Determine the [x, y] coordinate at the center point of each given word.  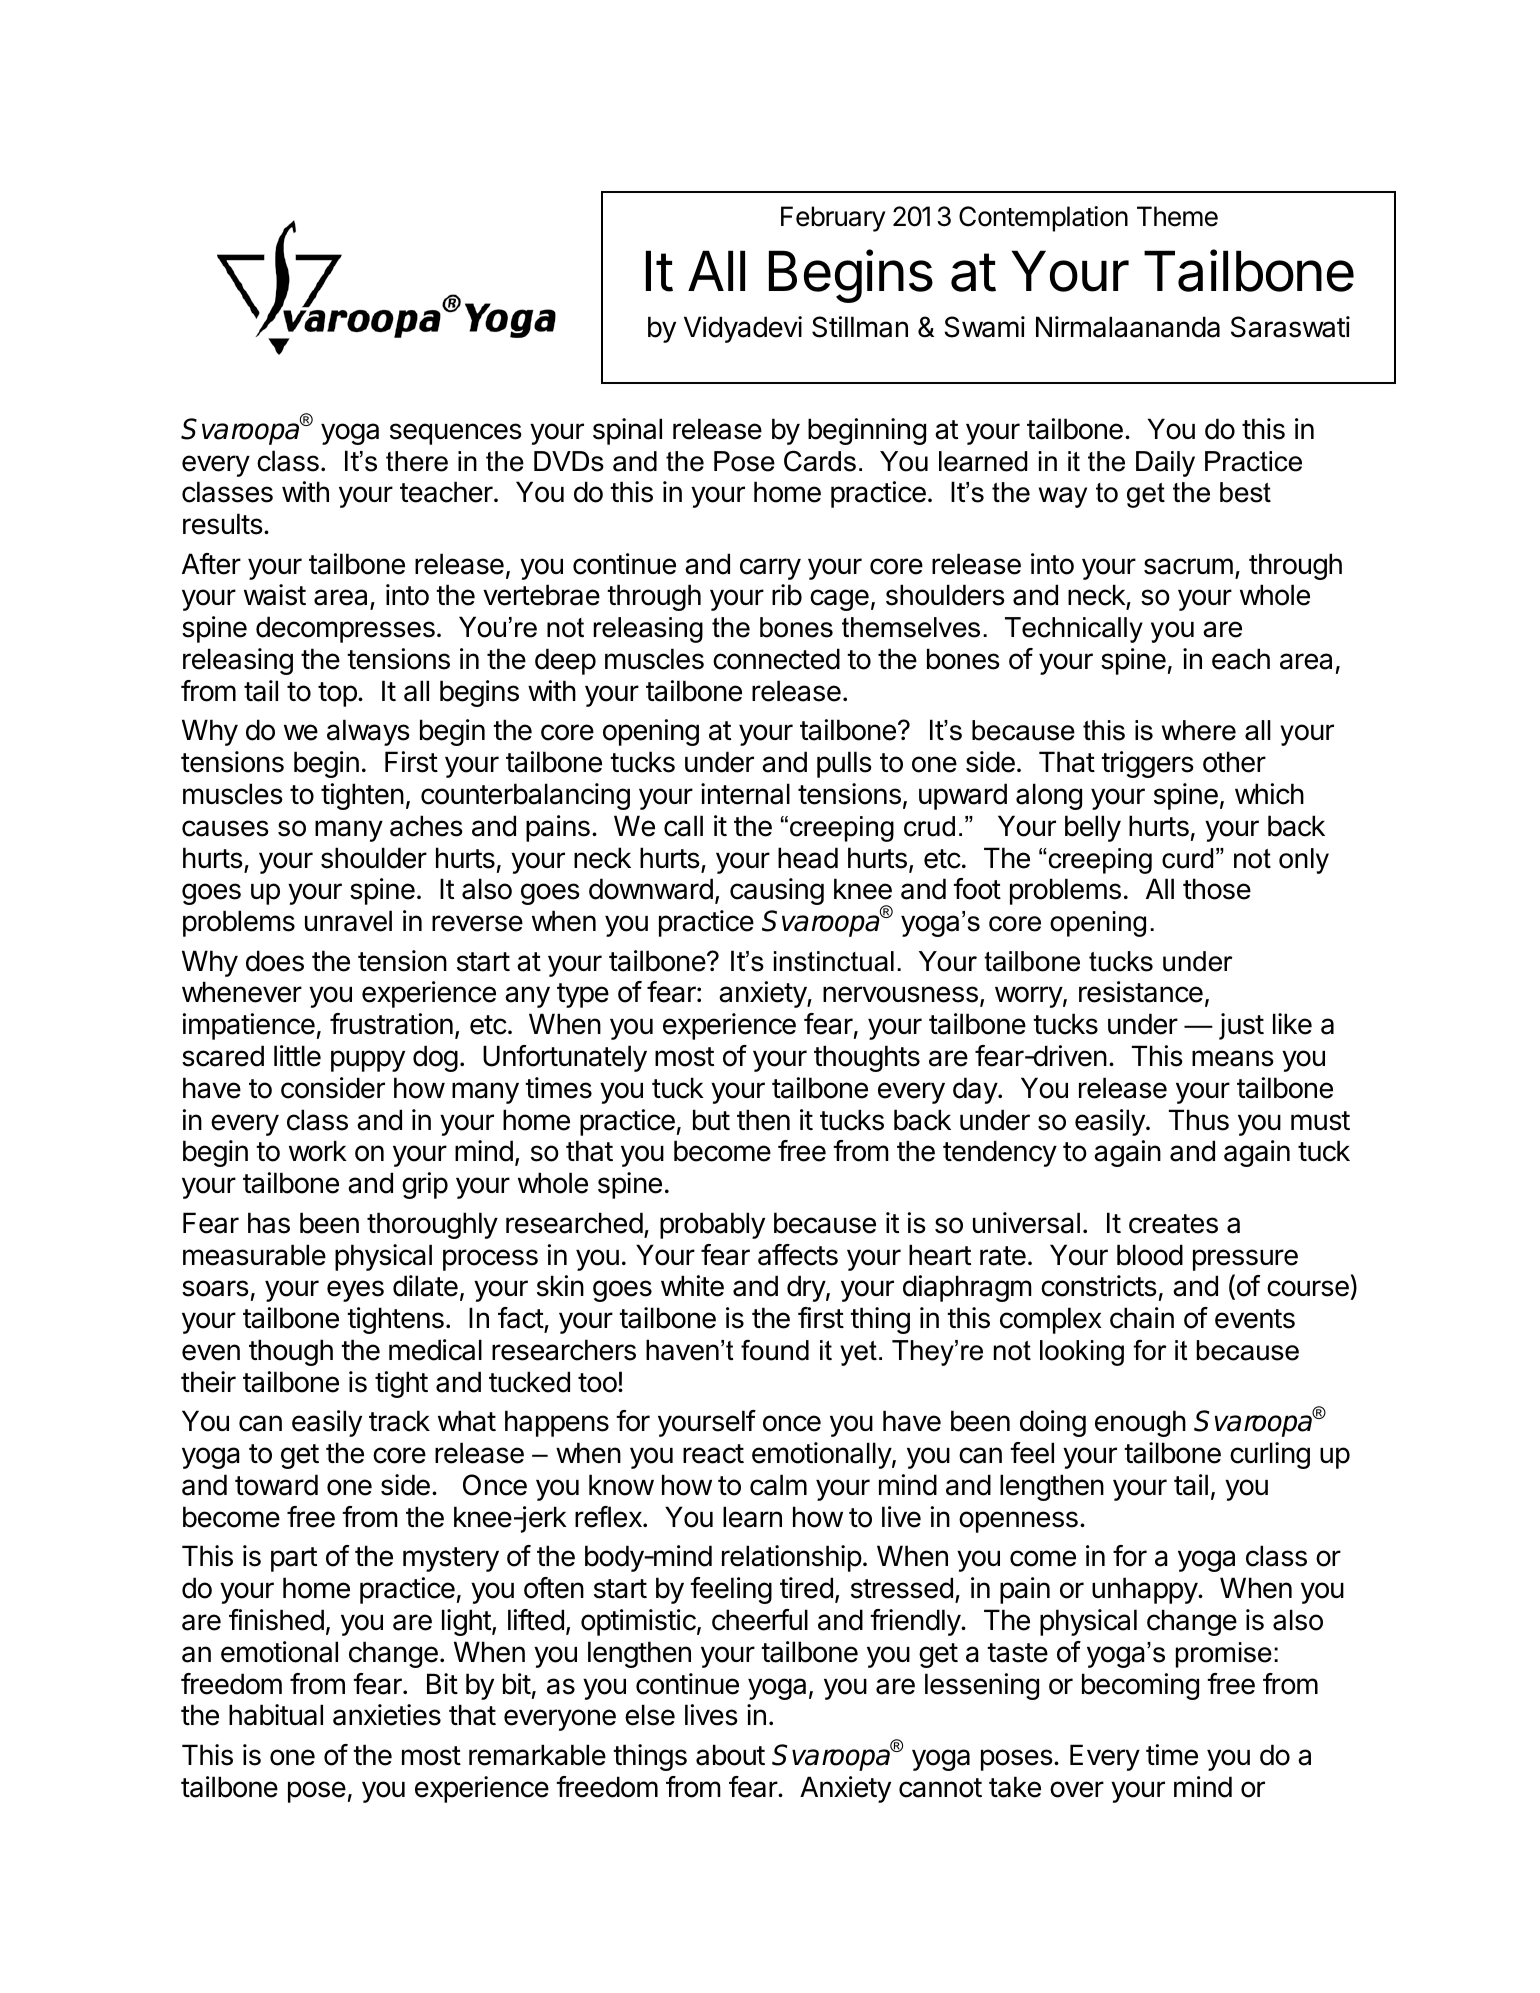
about [730, 1755]
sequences [456, 434]
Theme [1177, 216]
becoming [1140, 1686]
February [833, 219]
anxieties [387, 1715]
